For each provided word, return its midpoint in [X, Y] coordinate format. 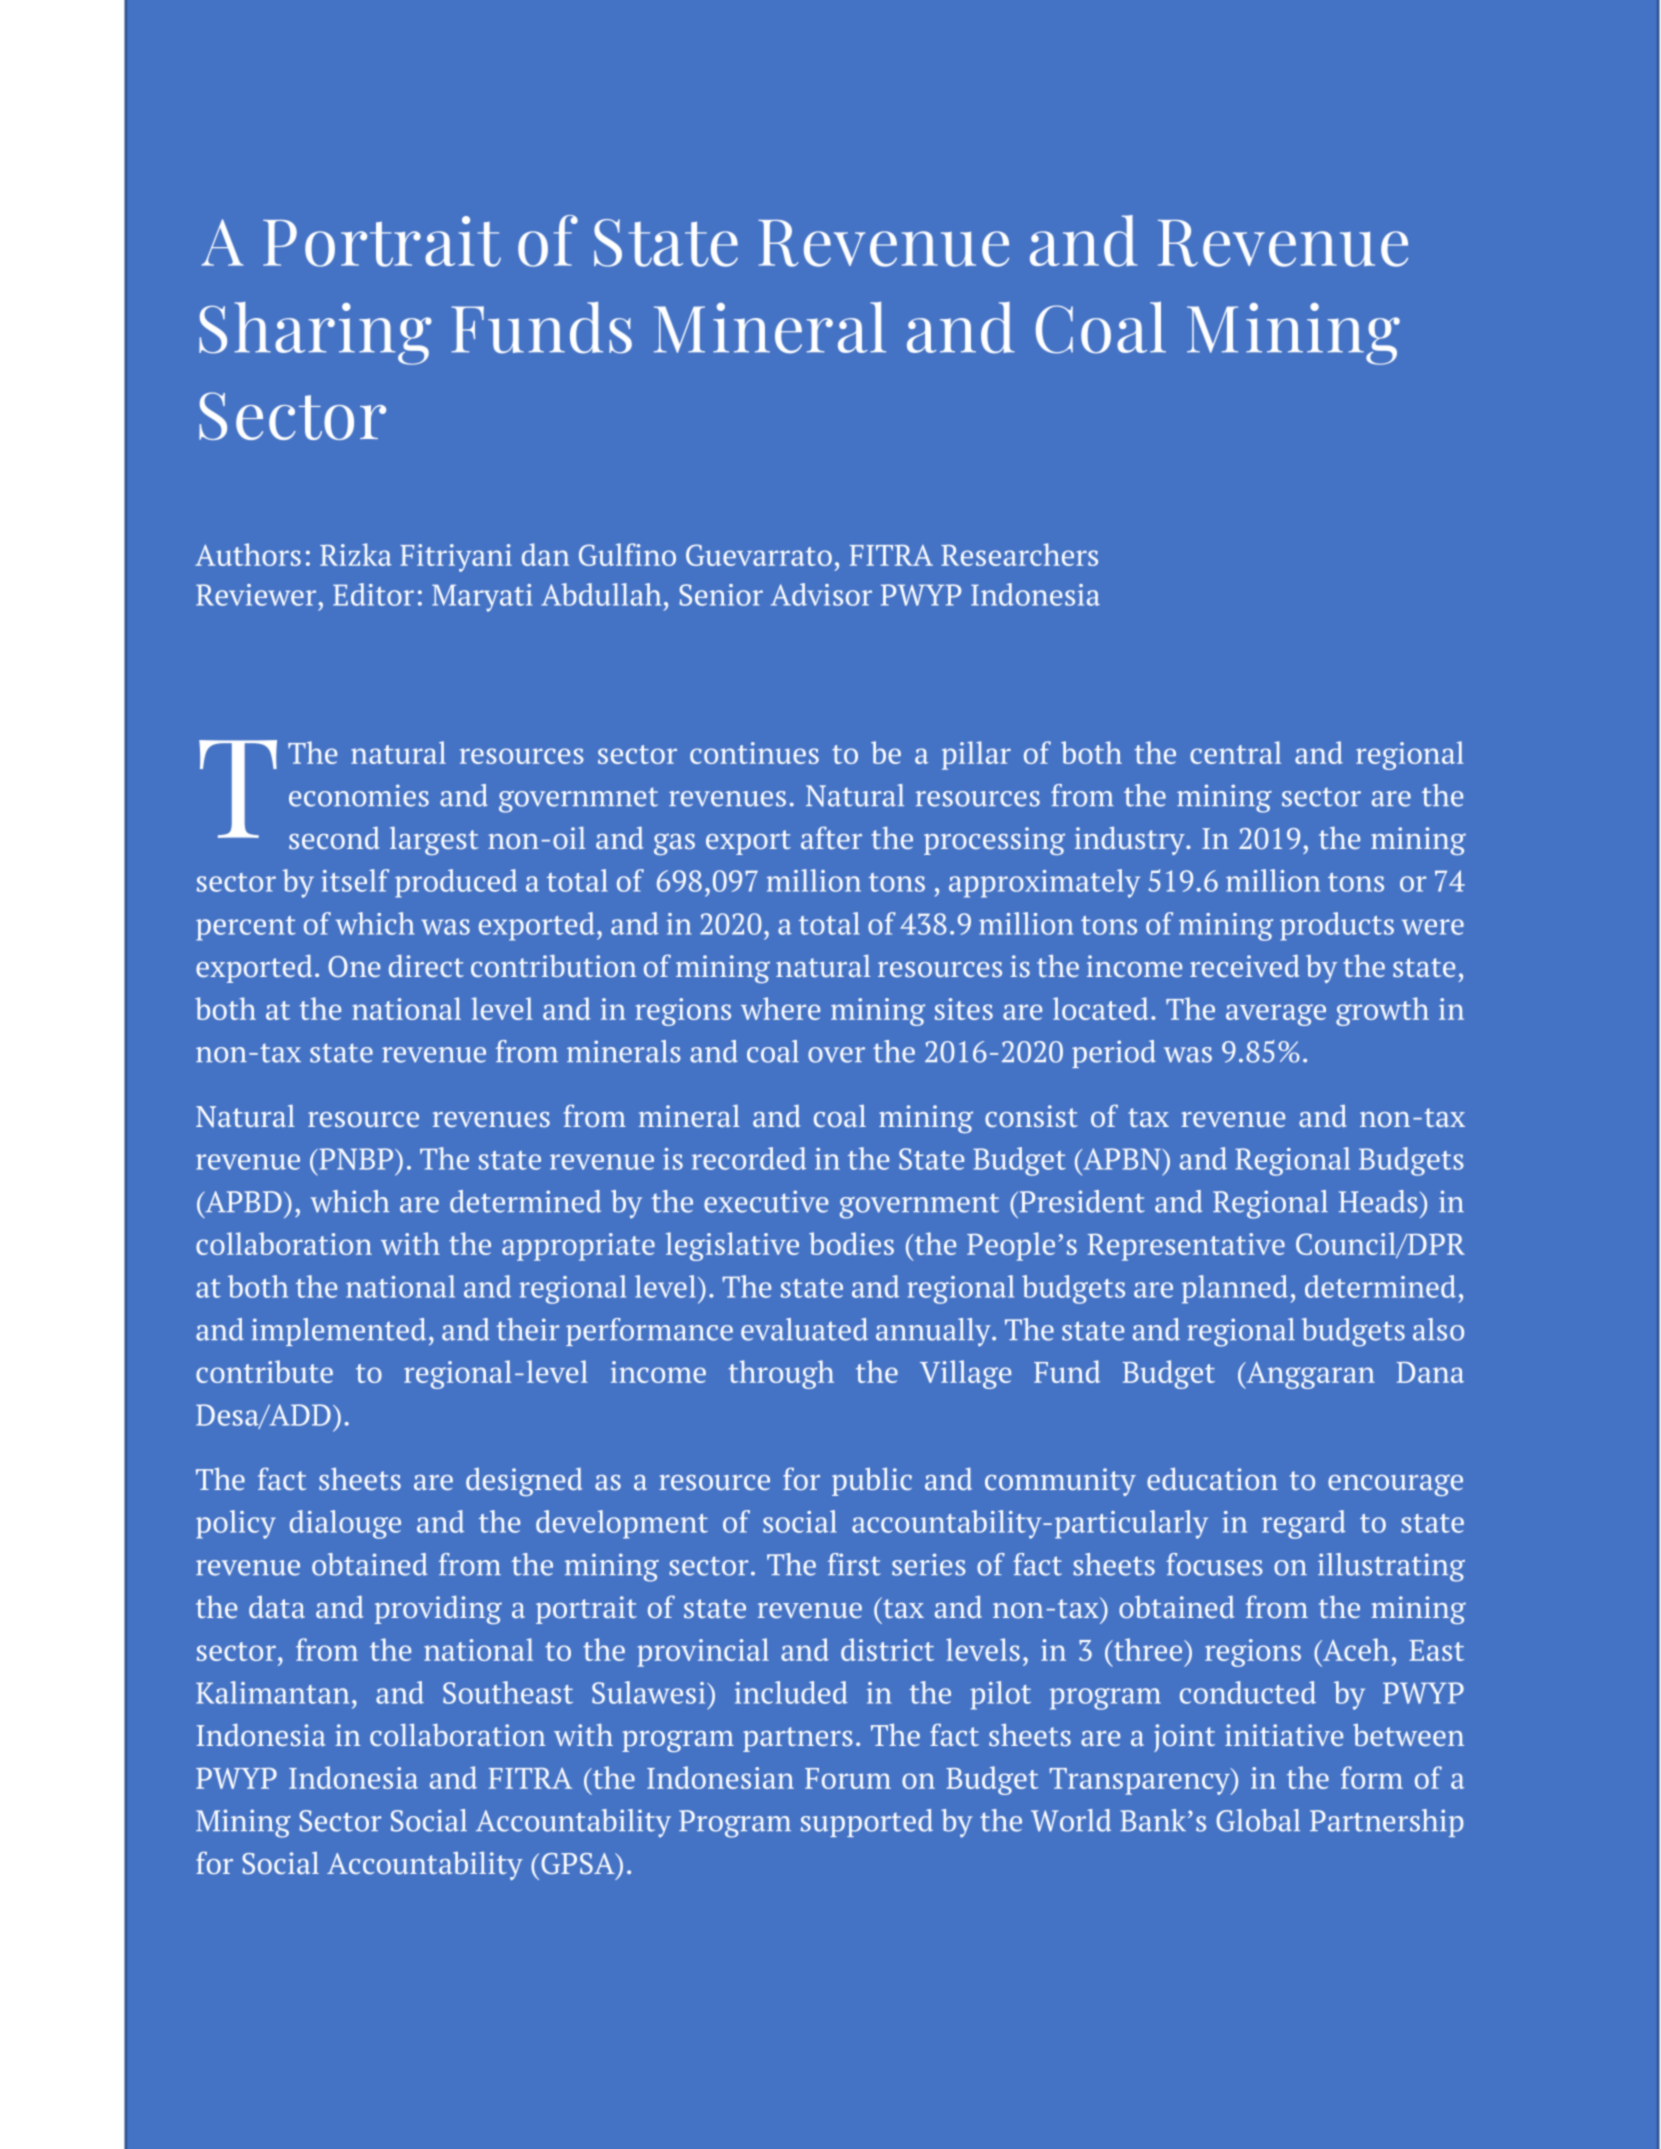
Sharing [315, 333]
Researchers [1019, 554]
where [780, 1008]
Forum [848, 1778]
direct [426, 966]
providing [438, 1610]
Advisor [821, 594]
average [1276, 1015]
